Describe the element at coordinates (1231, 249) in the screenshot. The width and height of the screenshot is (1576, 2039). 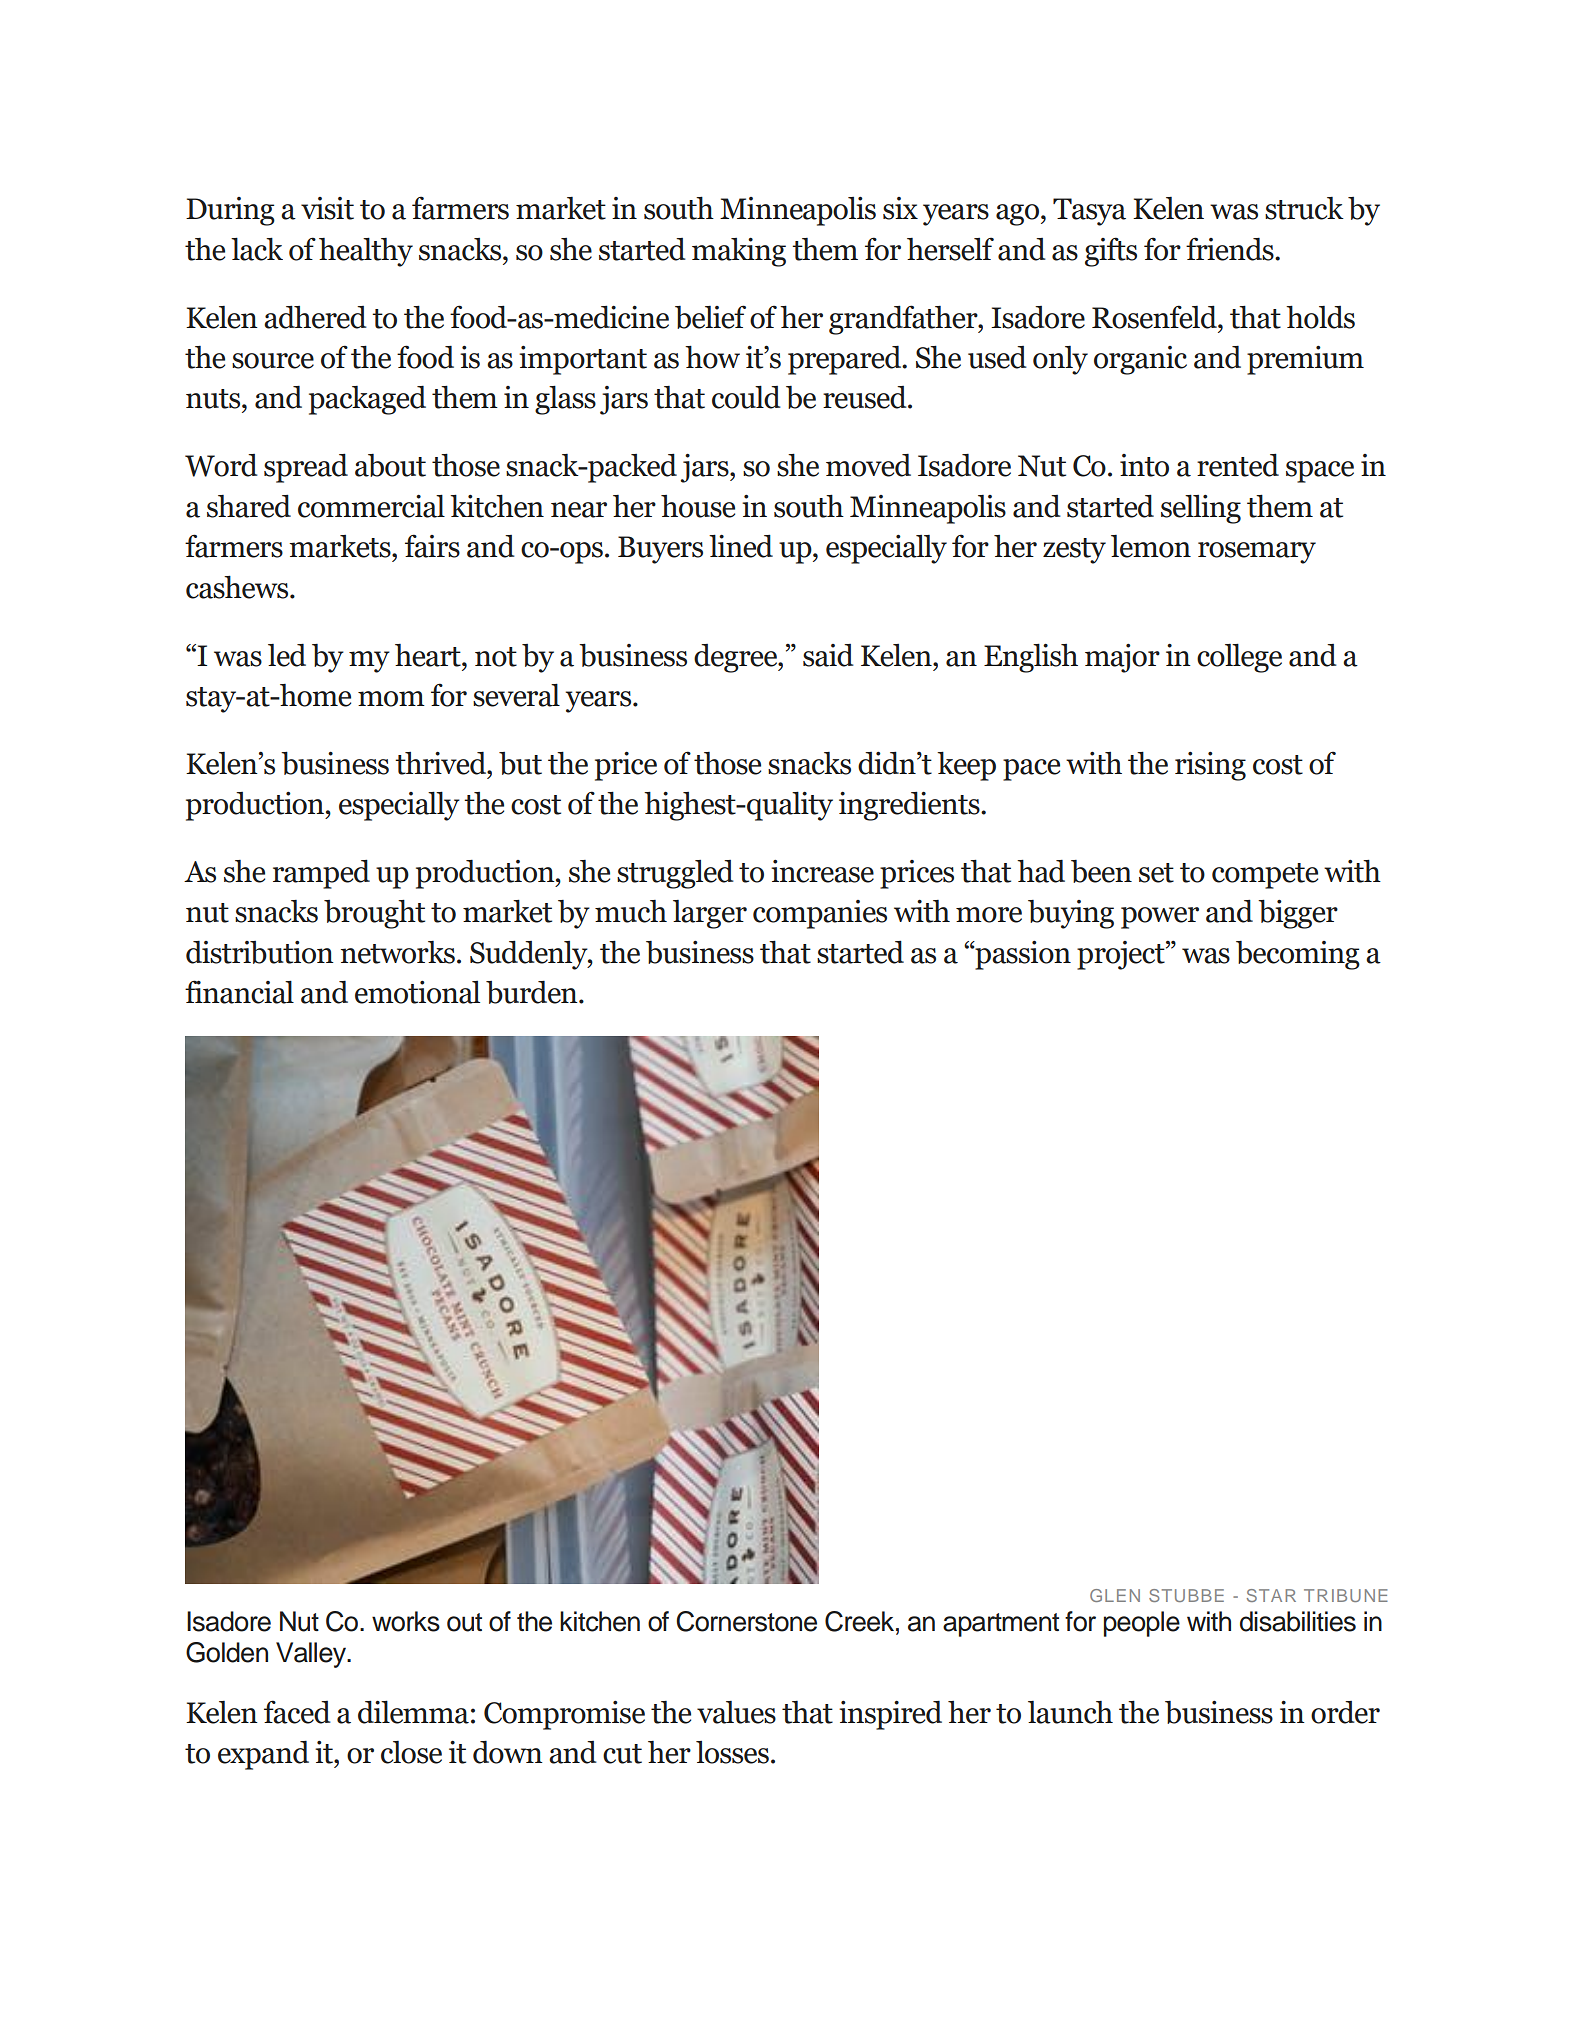
I see `friends` at that location.
